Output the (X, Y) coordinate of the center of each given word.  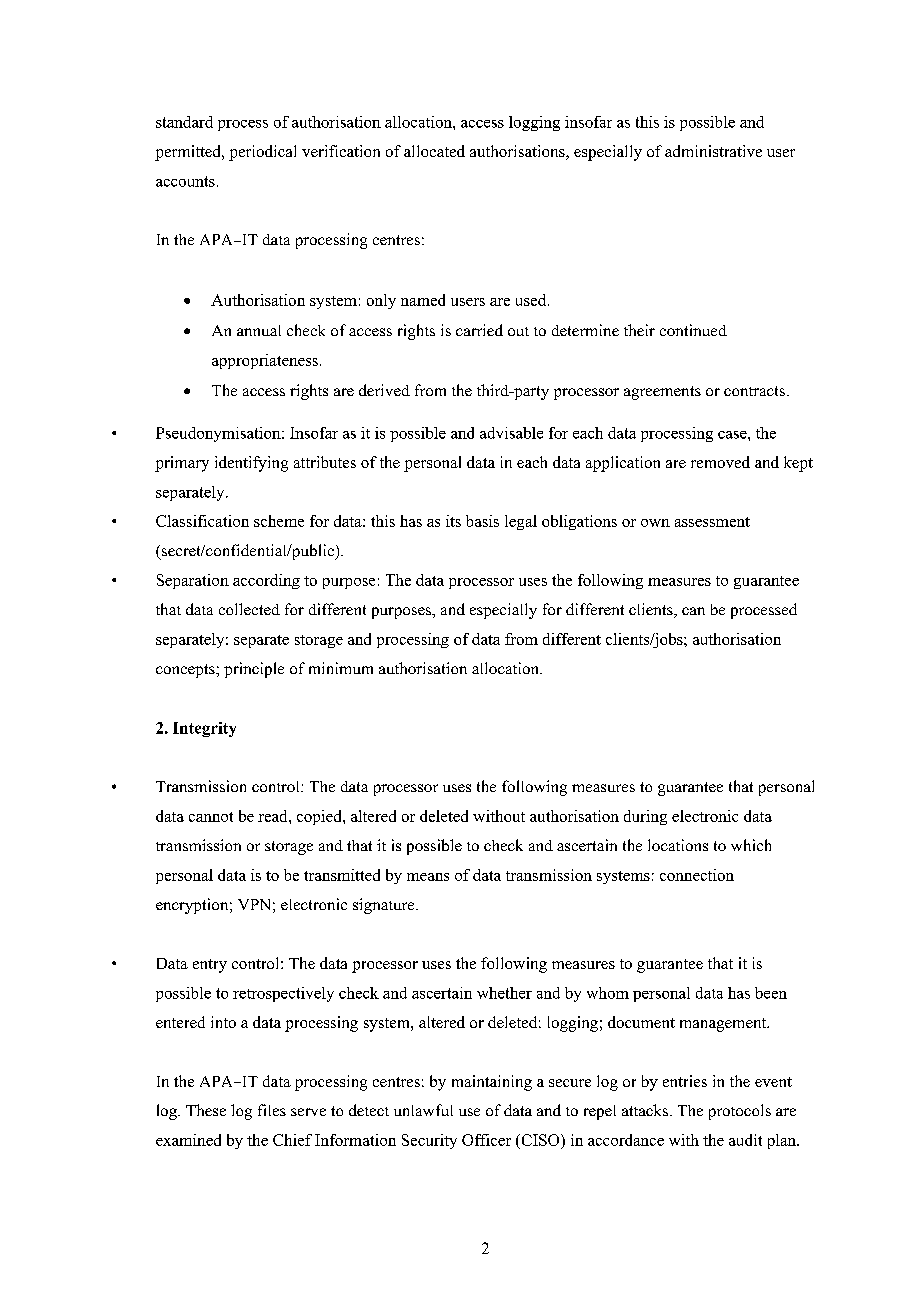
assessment (712, 522)
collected (249, 609)
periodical (262, 153)
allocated (434, 151)
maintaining (492, 1083)
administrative (713, 151)
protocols (740, 1112)
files (272, 1110)
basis (482, 521)
